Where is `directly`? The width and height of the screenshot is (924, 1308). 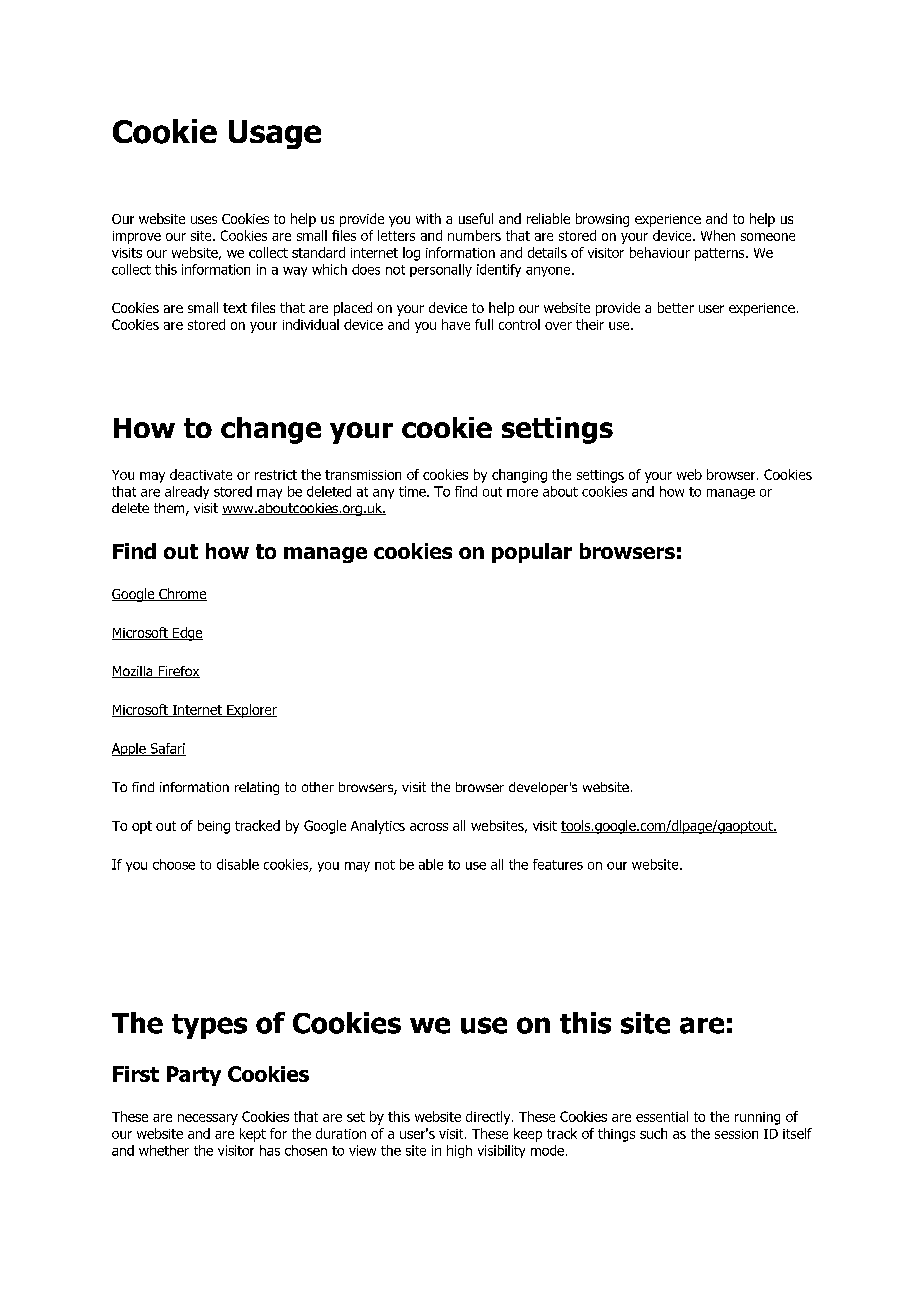
directly is located at coordinates (489, 1118).
